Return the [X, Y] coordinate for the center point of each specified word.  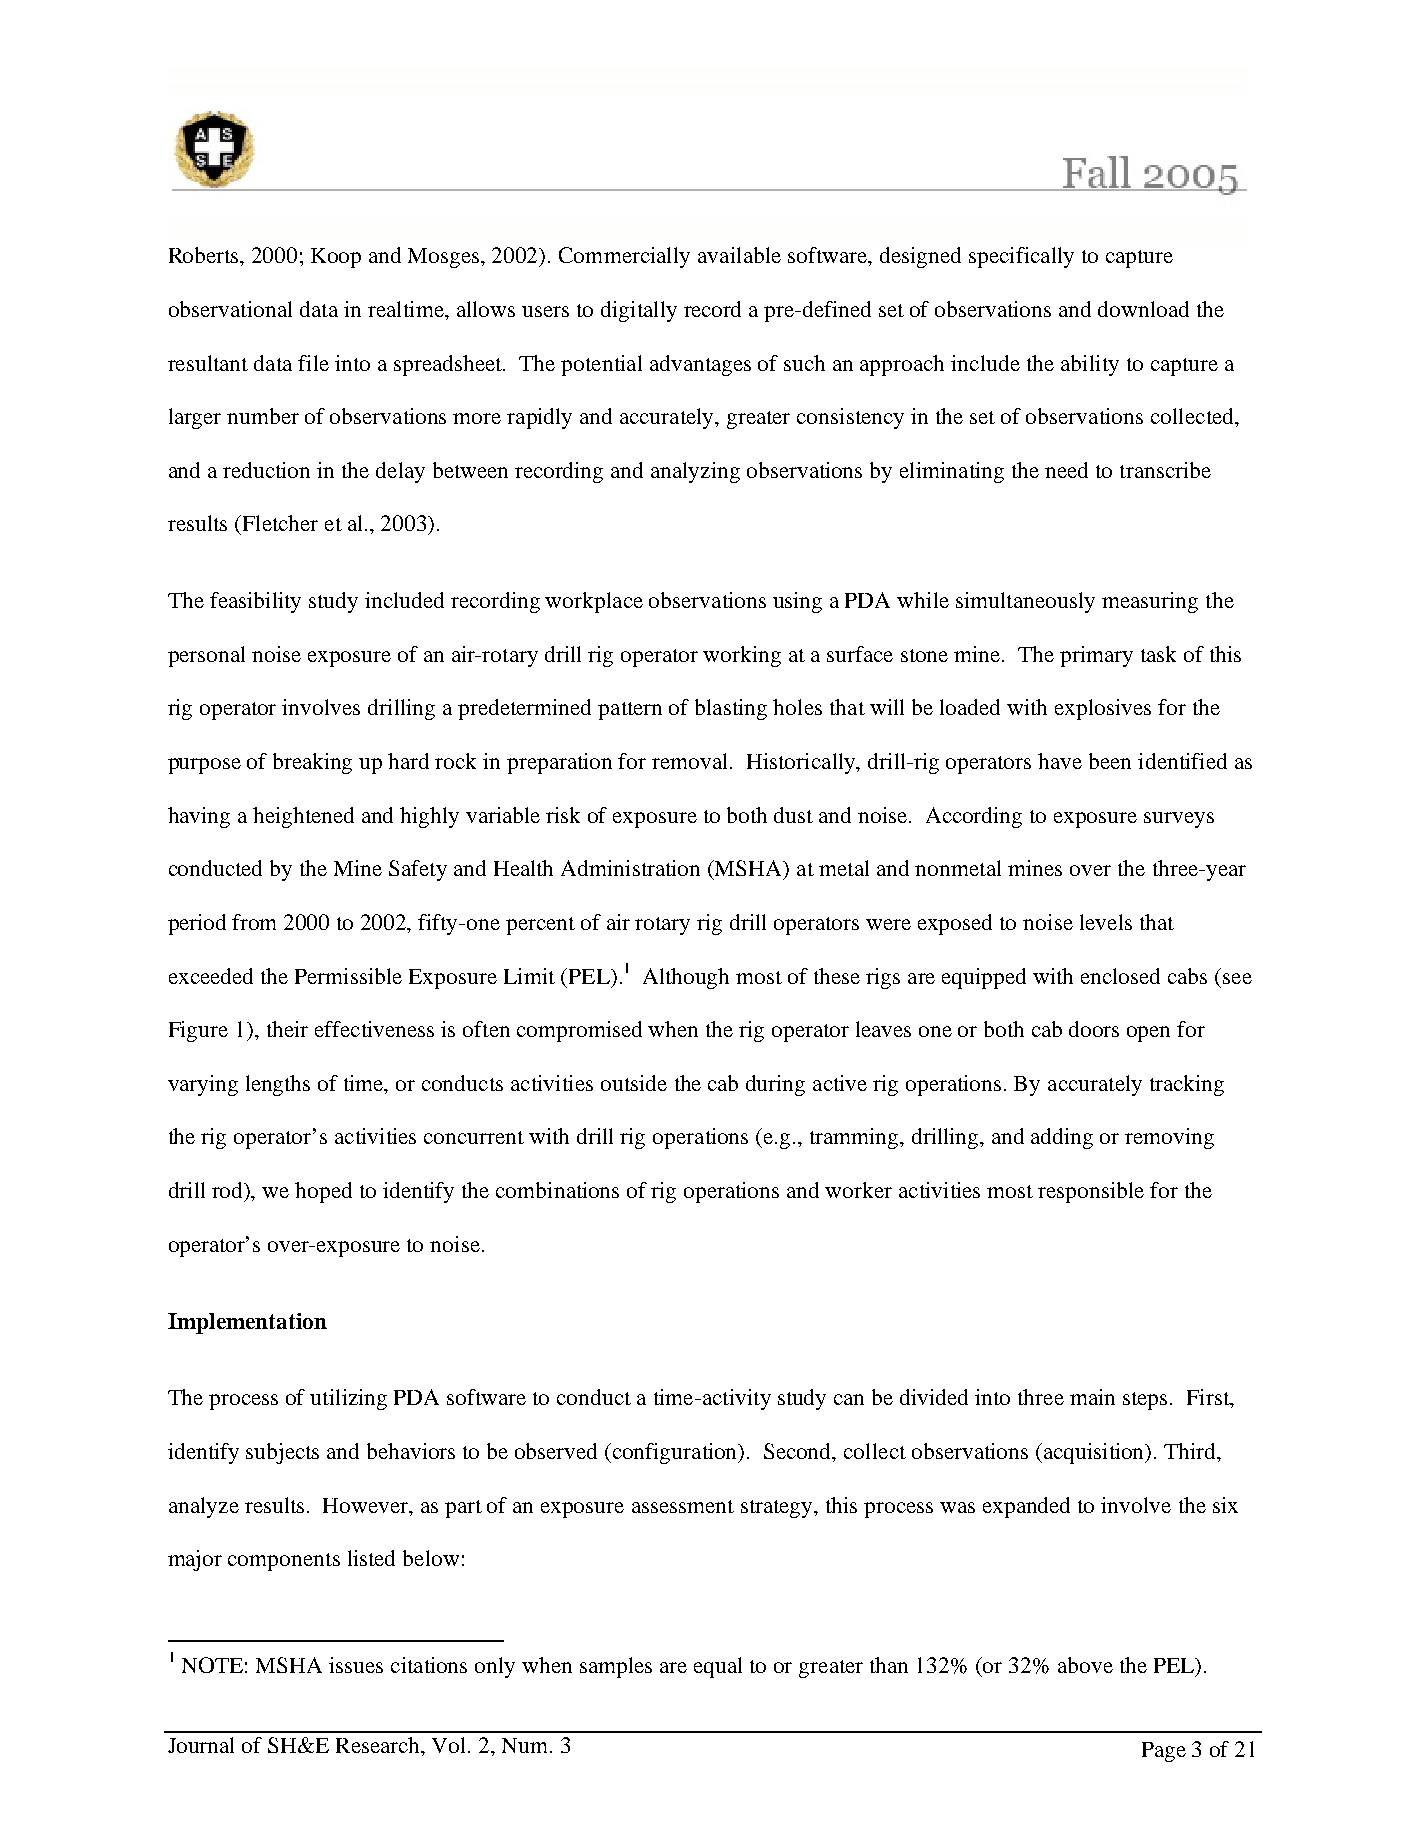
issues [356, 1665]
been [1110, 761]
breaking [312, 763]
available [739, 255]
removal [691, 761]
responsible [1091, 1192]
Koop [336, 258]
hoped [323, 1192]
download [1143, 309]
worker [858, 1190]
